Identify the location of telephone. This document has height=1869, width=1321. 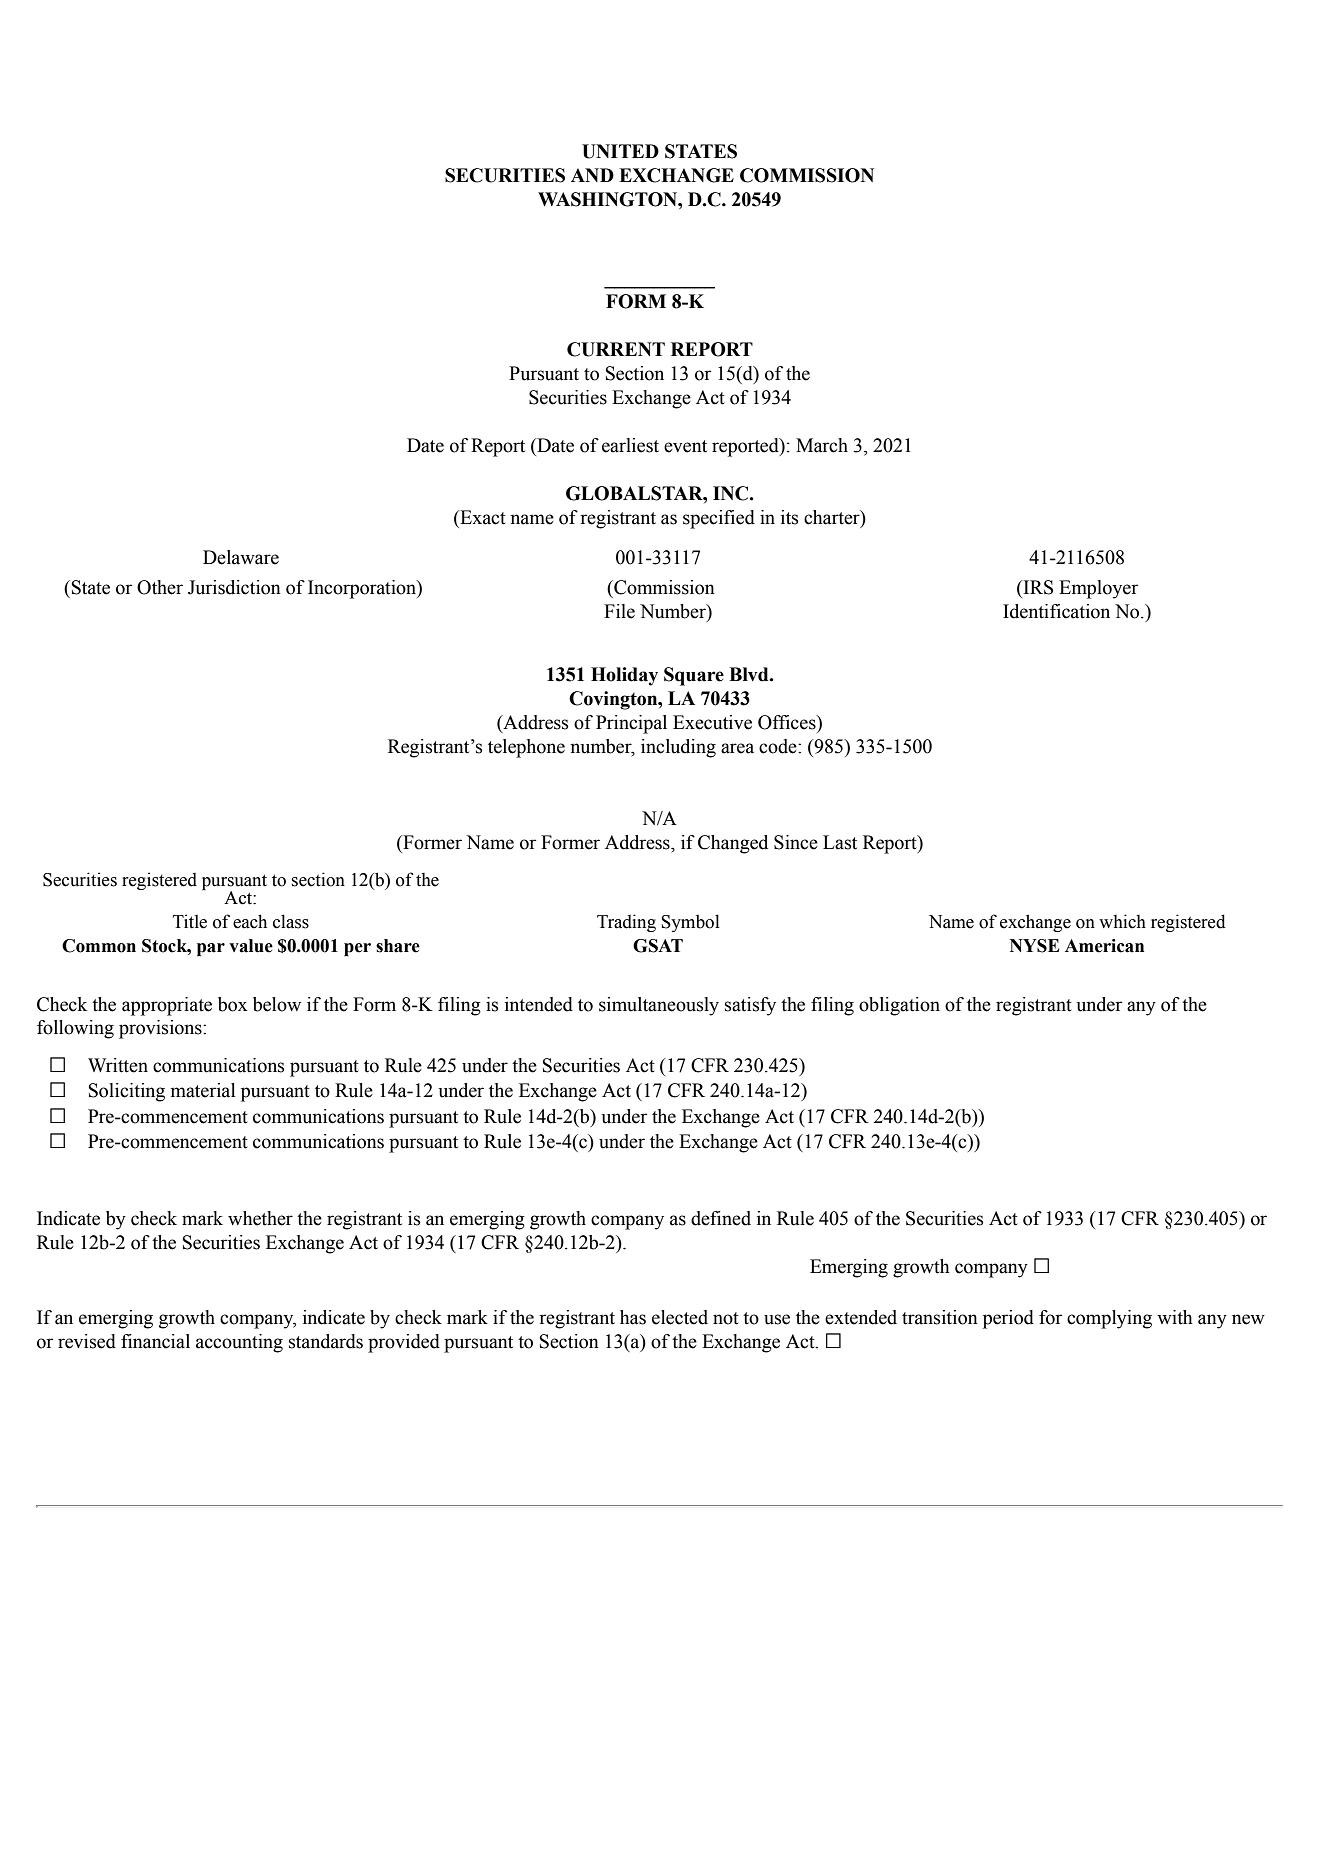
(526, 748).
